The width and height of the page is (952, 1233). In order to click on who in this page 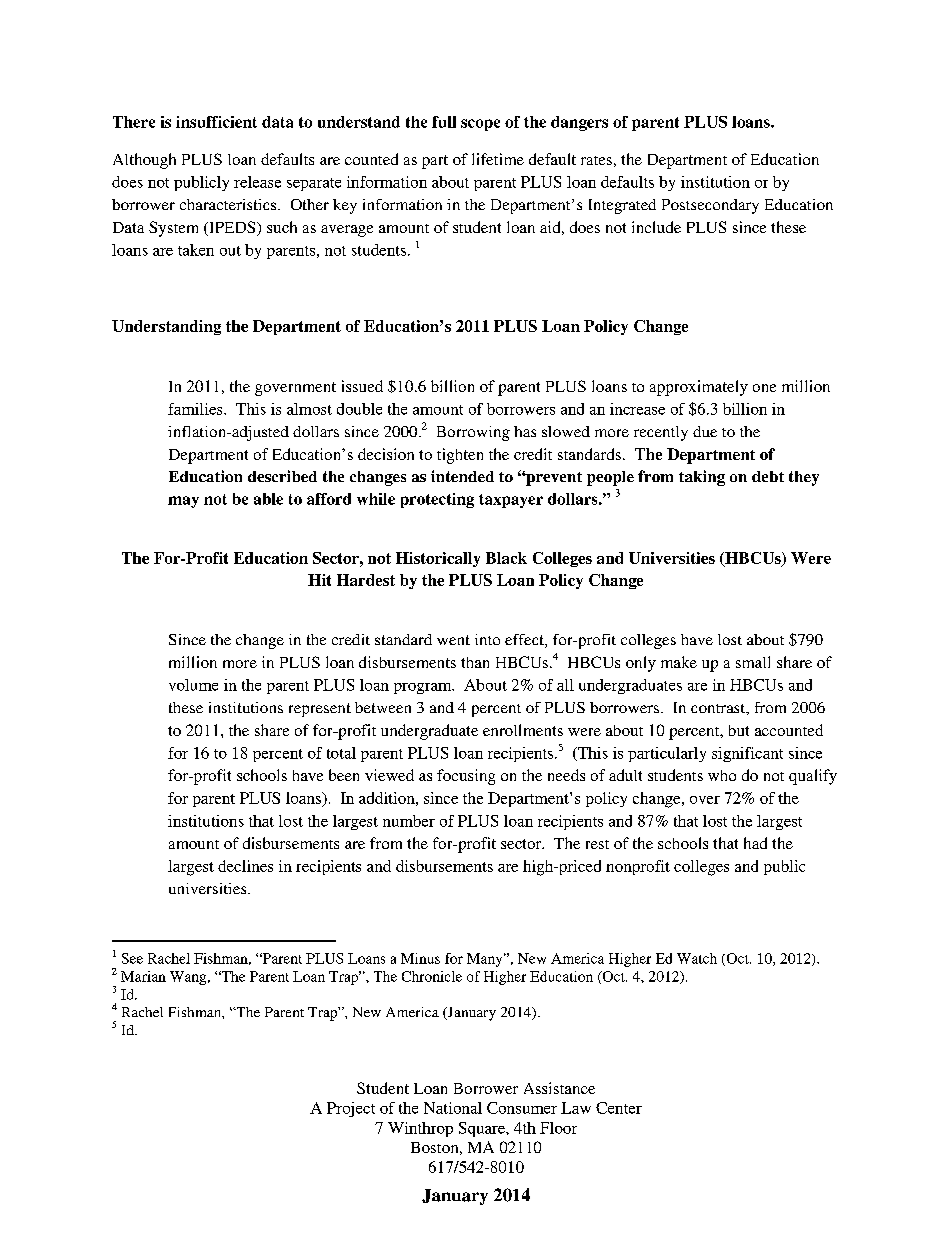, I will do `click(722, 775)`.
